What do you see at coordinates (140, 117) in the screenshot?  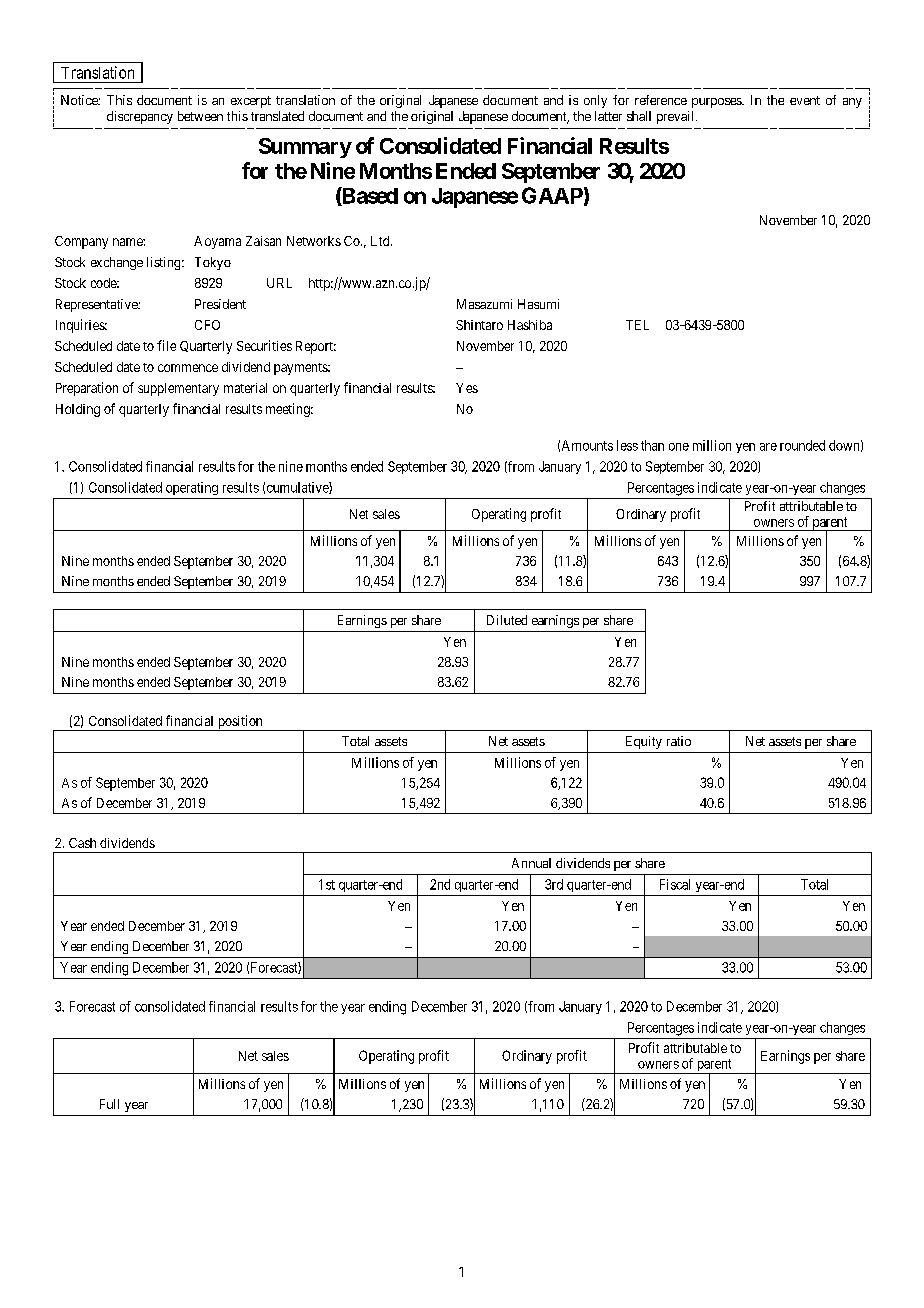 I see `discrepancy` at bounding box center [140, 117].
